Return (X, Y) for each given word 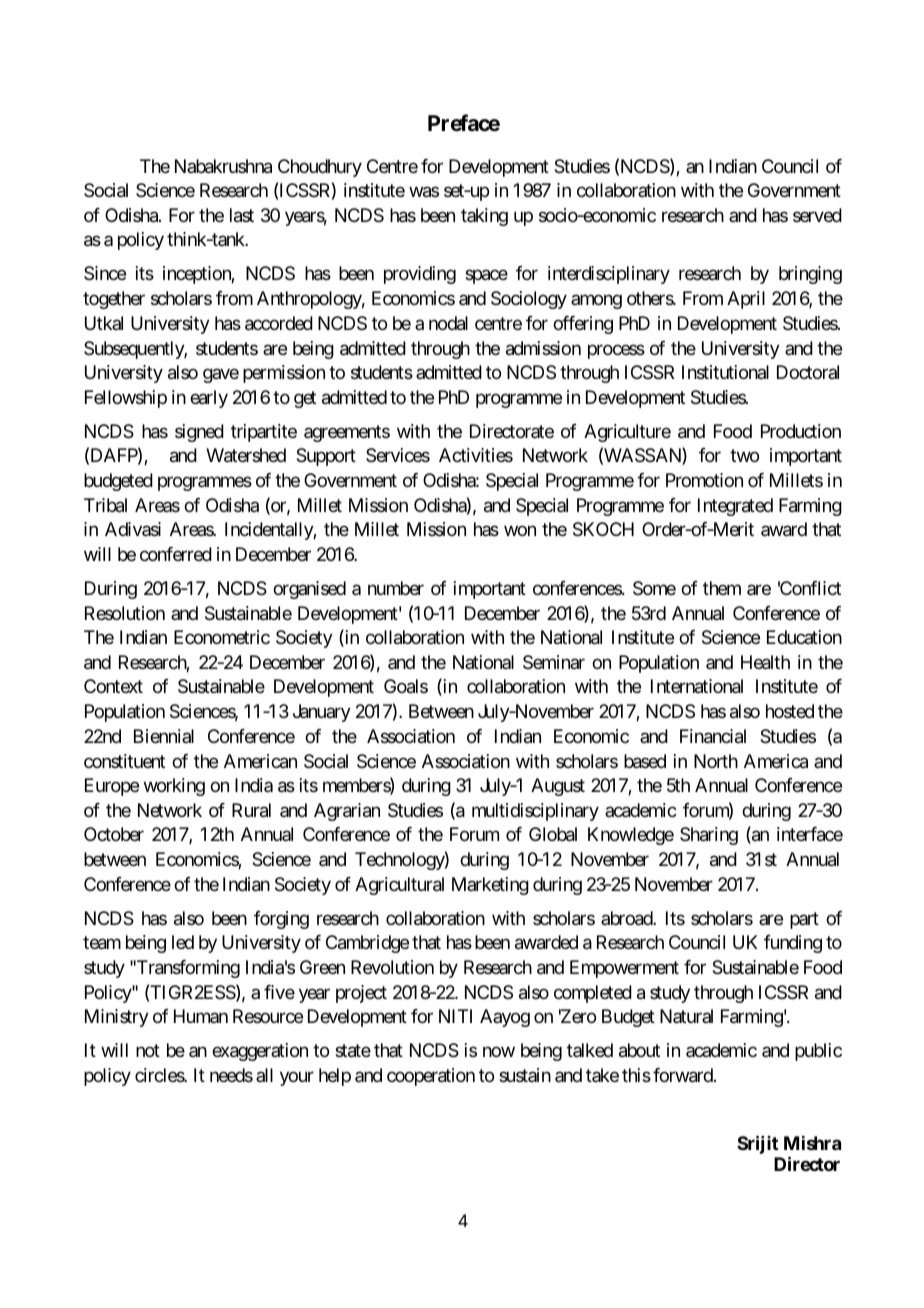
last (242, 215)
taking (484, 217)
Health (765, 662)
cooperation (431, 1077)
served (817, 215)
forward (684, 1075)
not (148, 1051)
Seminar (554, 662)
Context (113, 686)
